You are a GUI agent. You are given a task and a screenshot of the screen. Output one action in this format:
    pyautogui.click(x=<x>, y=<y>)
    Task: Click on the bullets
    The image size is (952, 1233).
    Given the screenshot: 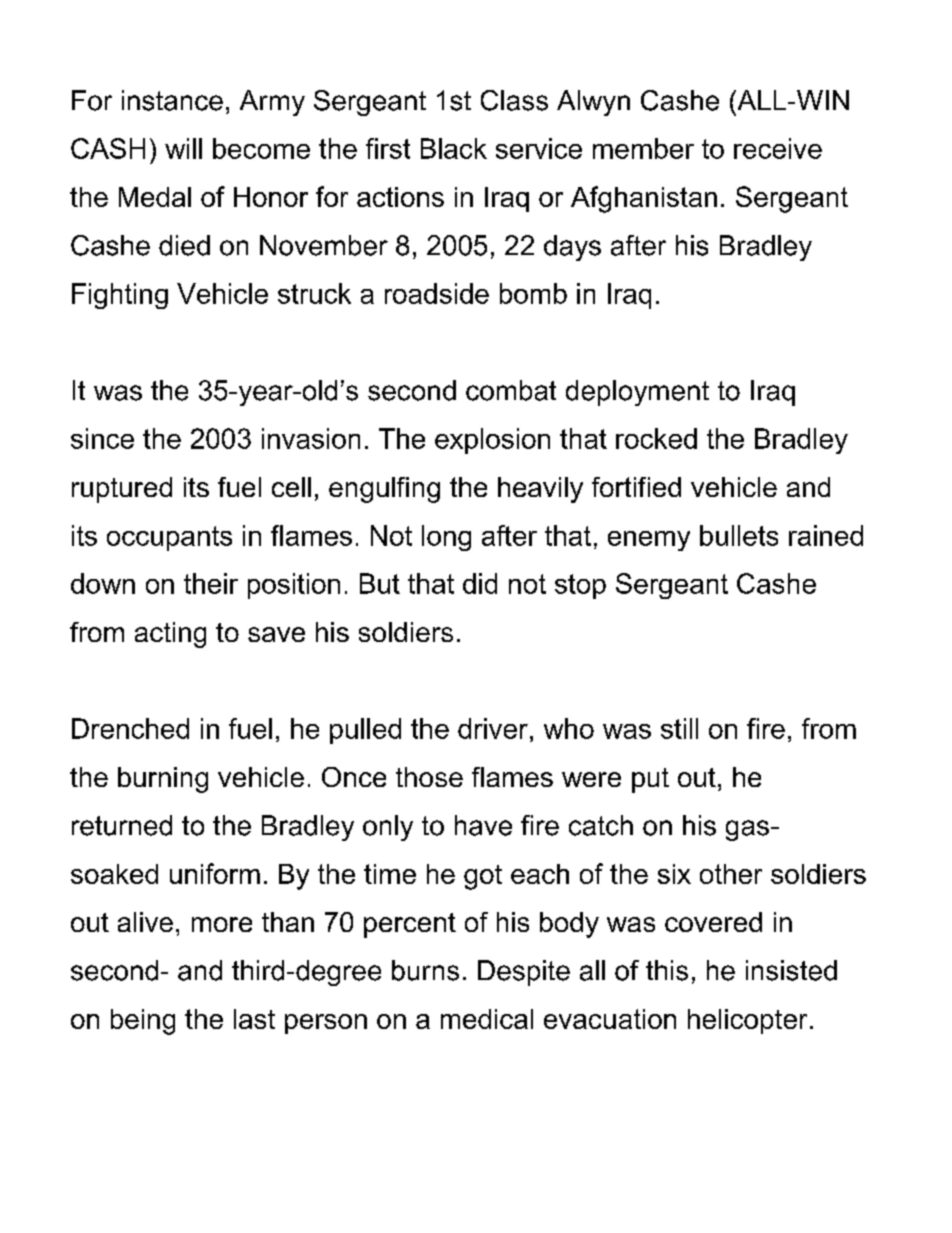 What is the action you would take?
    pyautogui.click(x=739, y=535)
